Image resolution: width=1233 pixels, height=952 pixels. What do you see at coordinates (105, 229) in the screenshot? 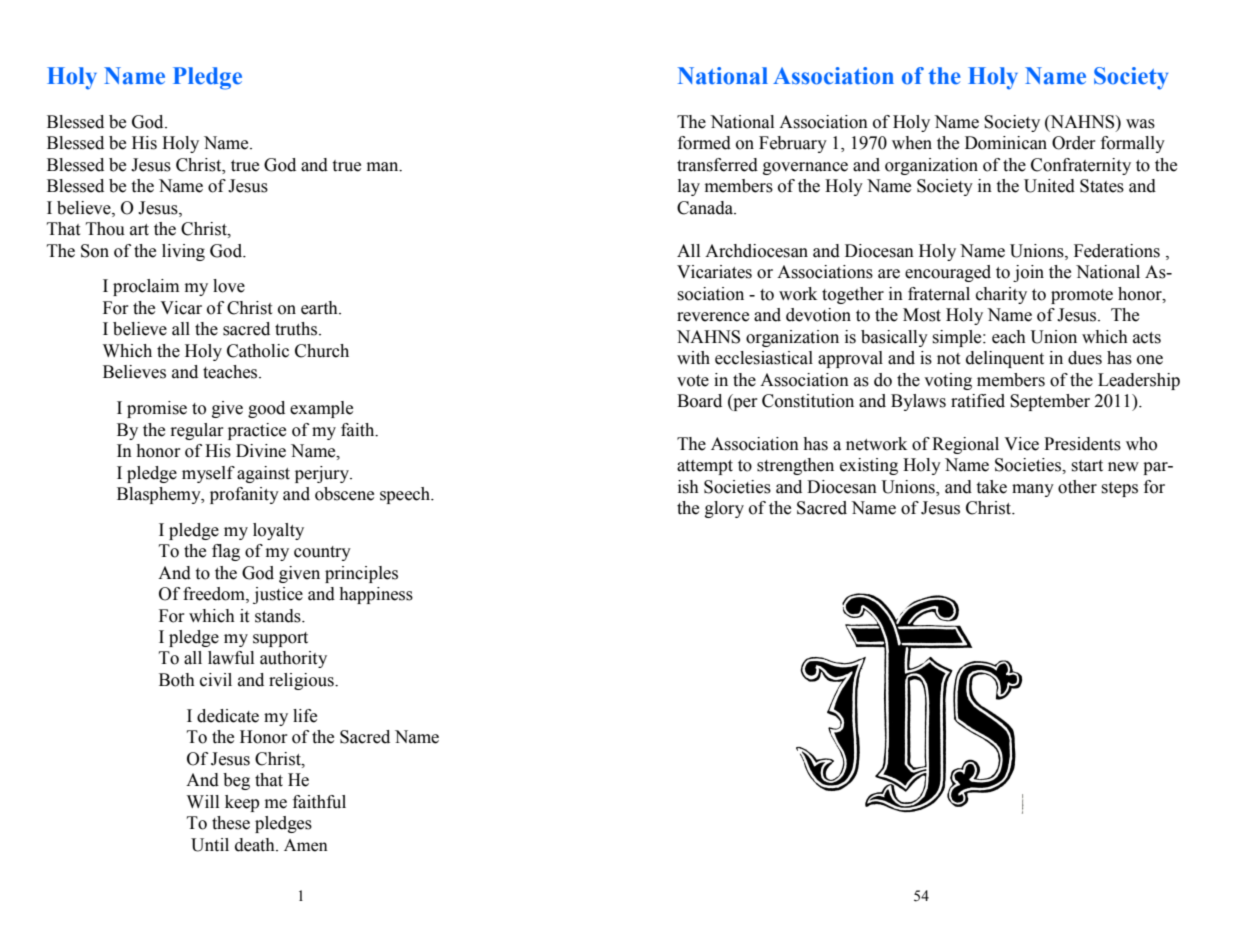
I see `Thou` at bounding box center [105, 229].
